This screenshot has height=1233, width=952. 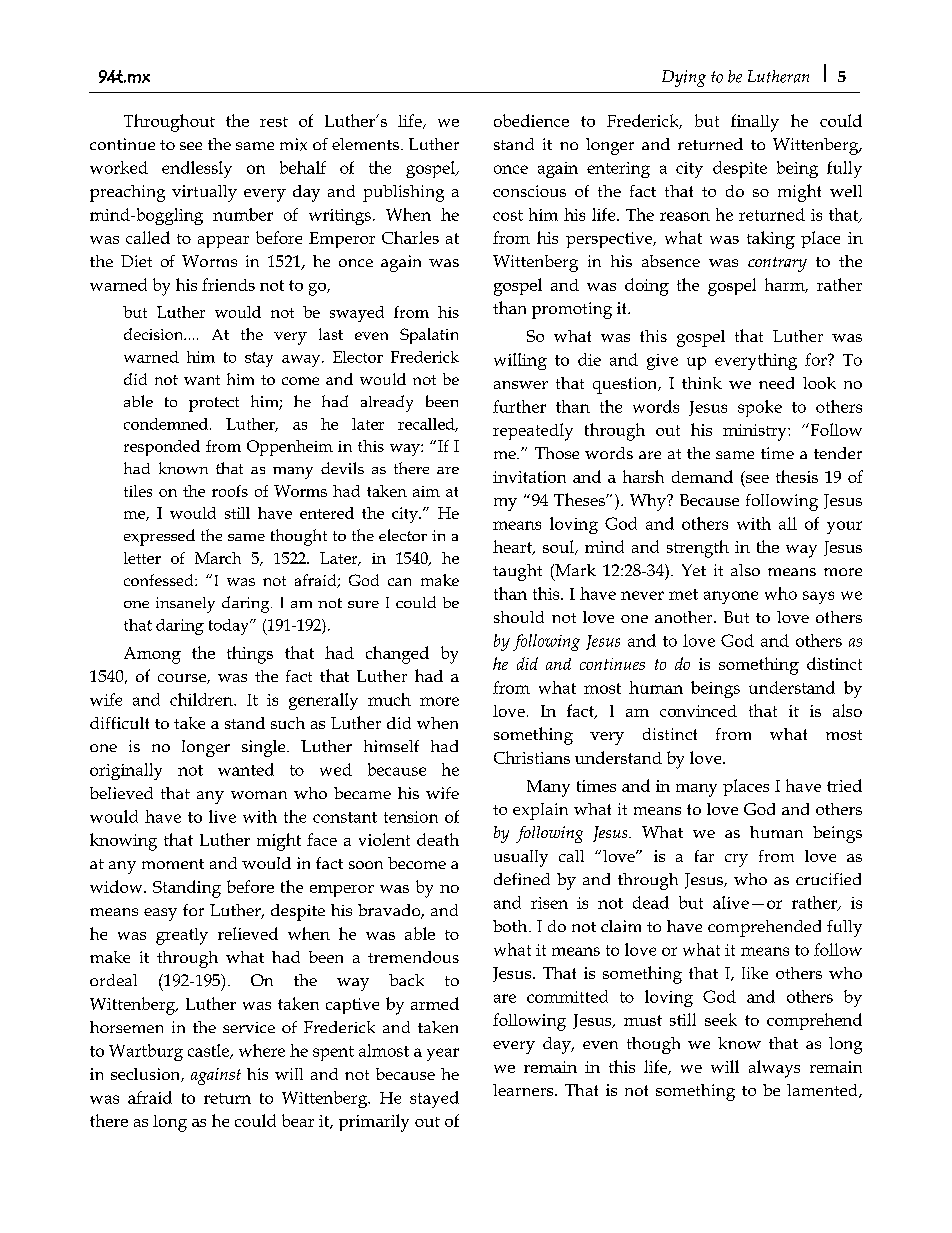 I want to click on thesis, so click(x=797, y=476).
